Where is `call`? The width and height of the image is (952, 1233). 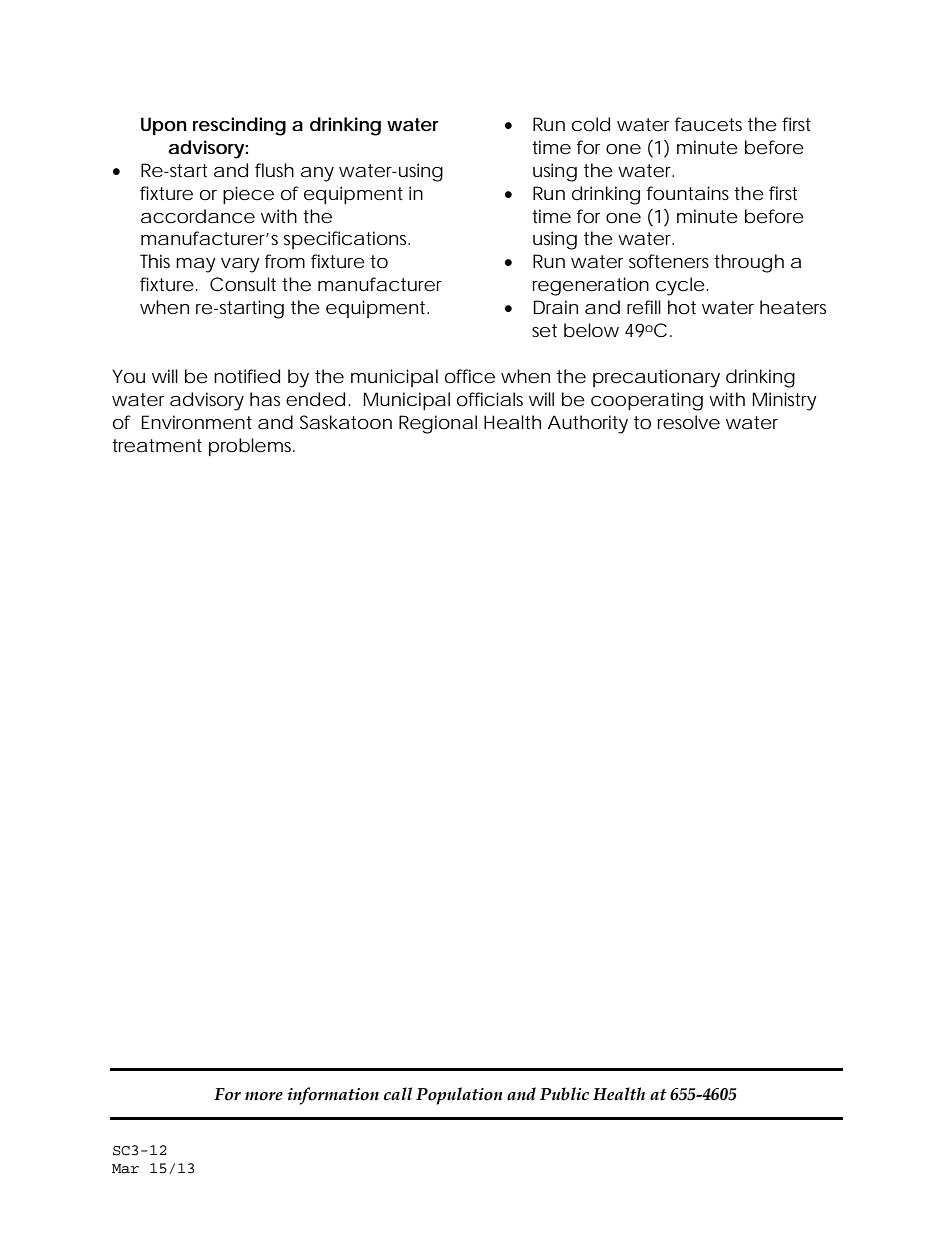 call is located at coordinates (398, 1094).
